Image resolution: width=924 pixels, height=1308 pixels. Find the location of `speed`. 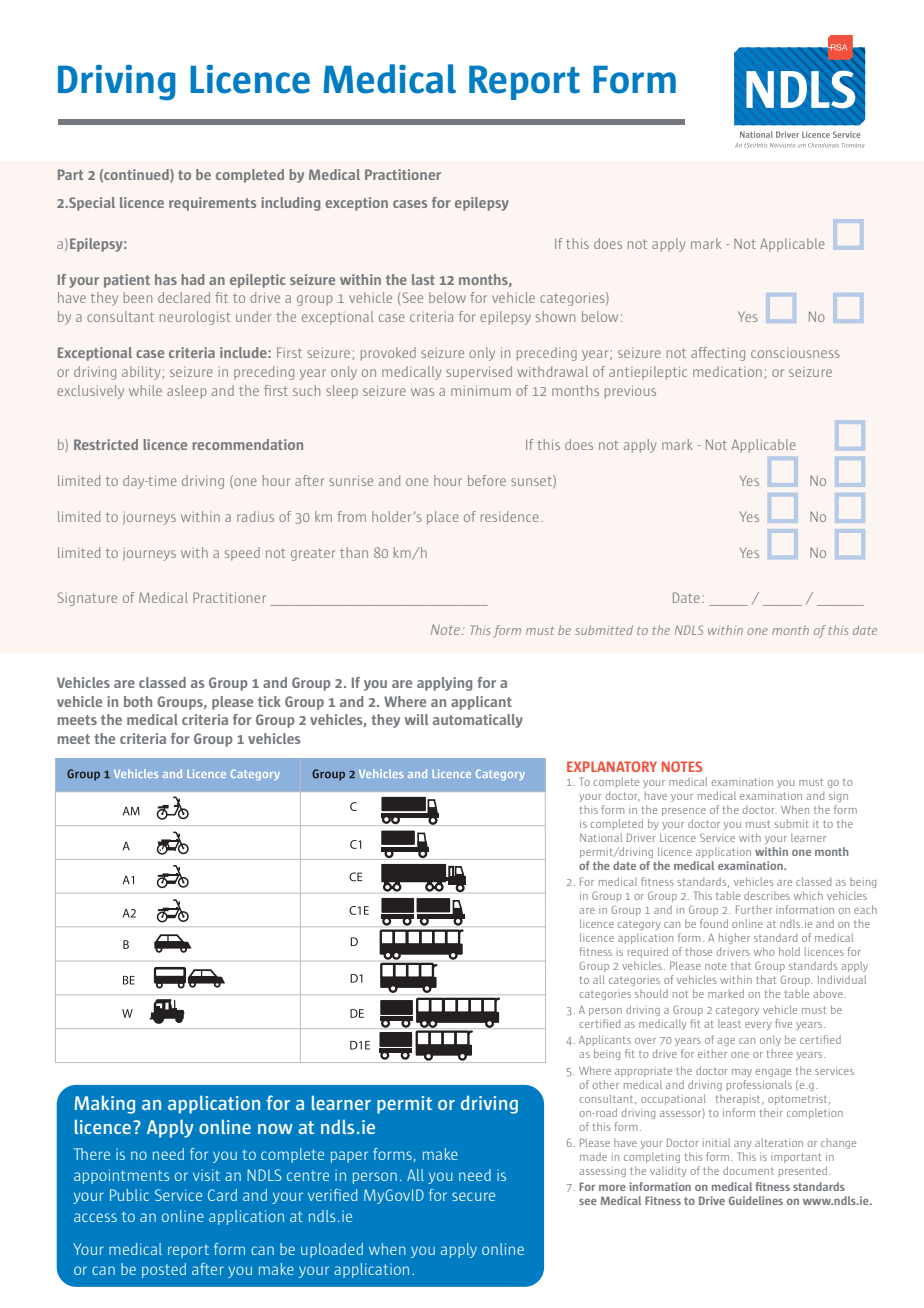

speed is located at coordinates (242, 554).
